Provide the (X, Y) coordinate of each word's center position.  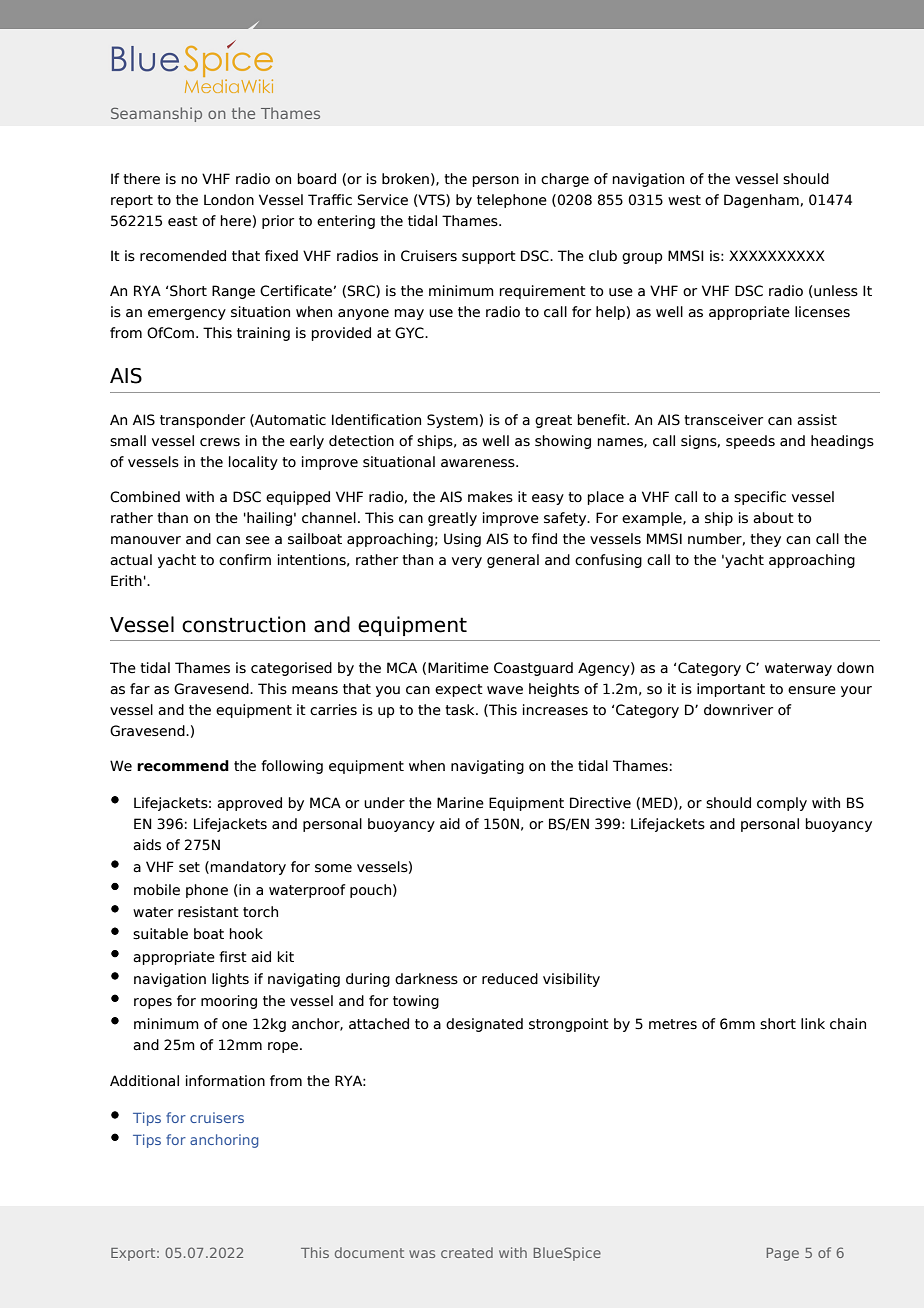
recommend (183, 766)
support (489, 257)
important (731, 690)
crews (220, 442)
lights (230, 980)
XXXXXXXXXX (777, 255)
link (813, 1023)
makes (490, 497)
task (461, 710)
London (229, 200)
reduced (510, 979)
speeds (750, 442)
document (369, 1252)
